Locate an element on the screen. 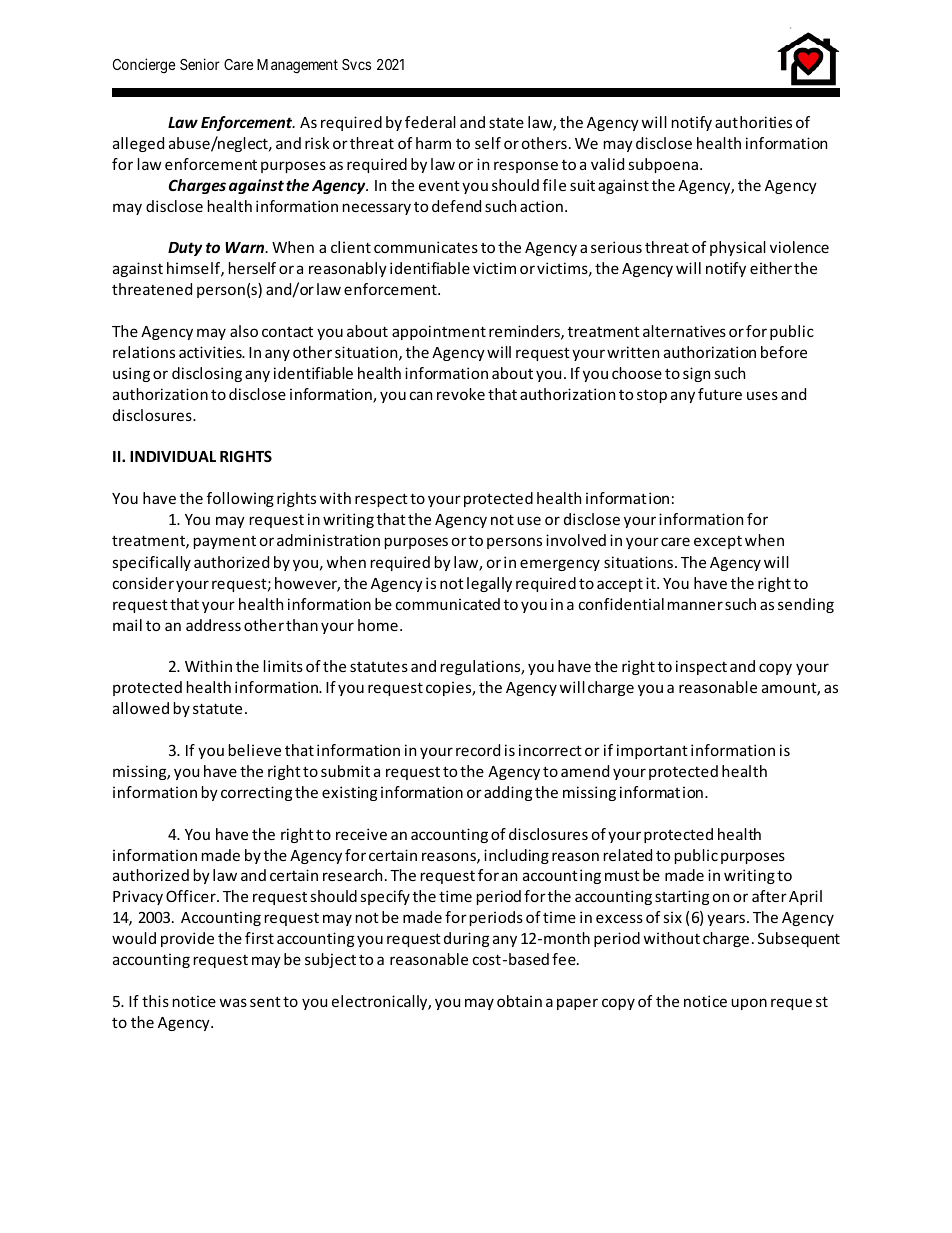 The width and height of the screenshot is (952, 1233). legally is located at coordinates (489, 584).
